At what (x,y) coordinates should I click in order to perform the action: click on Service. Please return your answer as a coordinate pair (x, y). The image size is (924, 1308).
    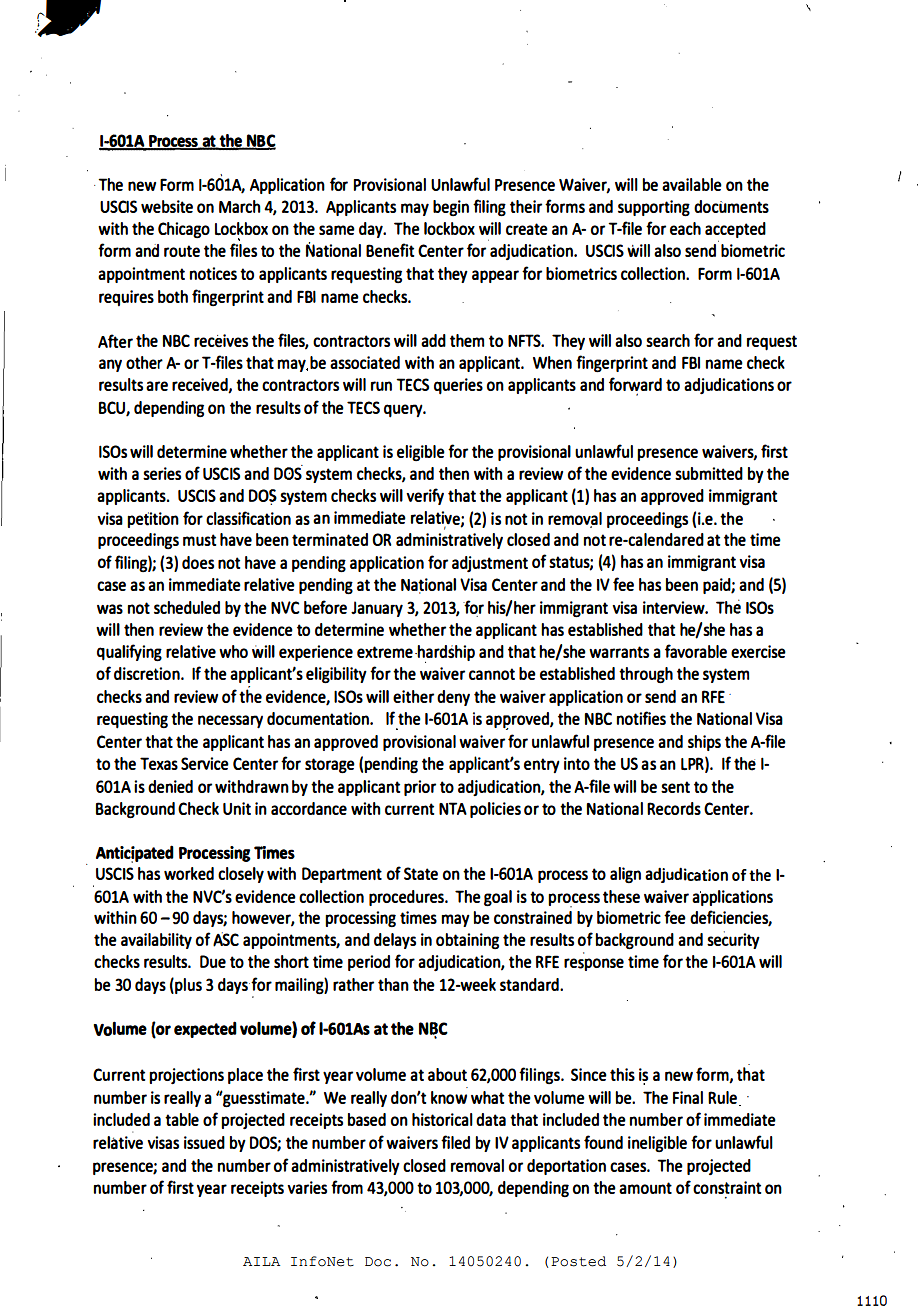
    Looking at the image, I should click on (205, 763).
